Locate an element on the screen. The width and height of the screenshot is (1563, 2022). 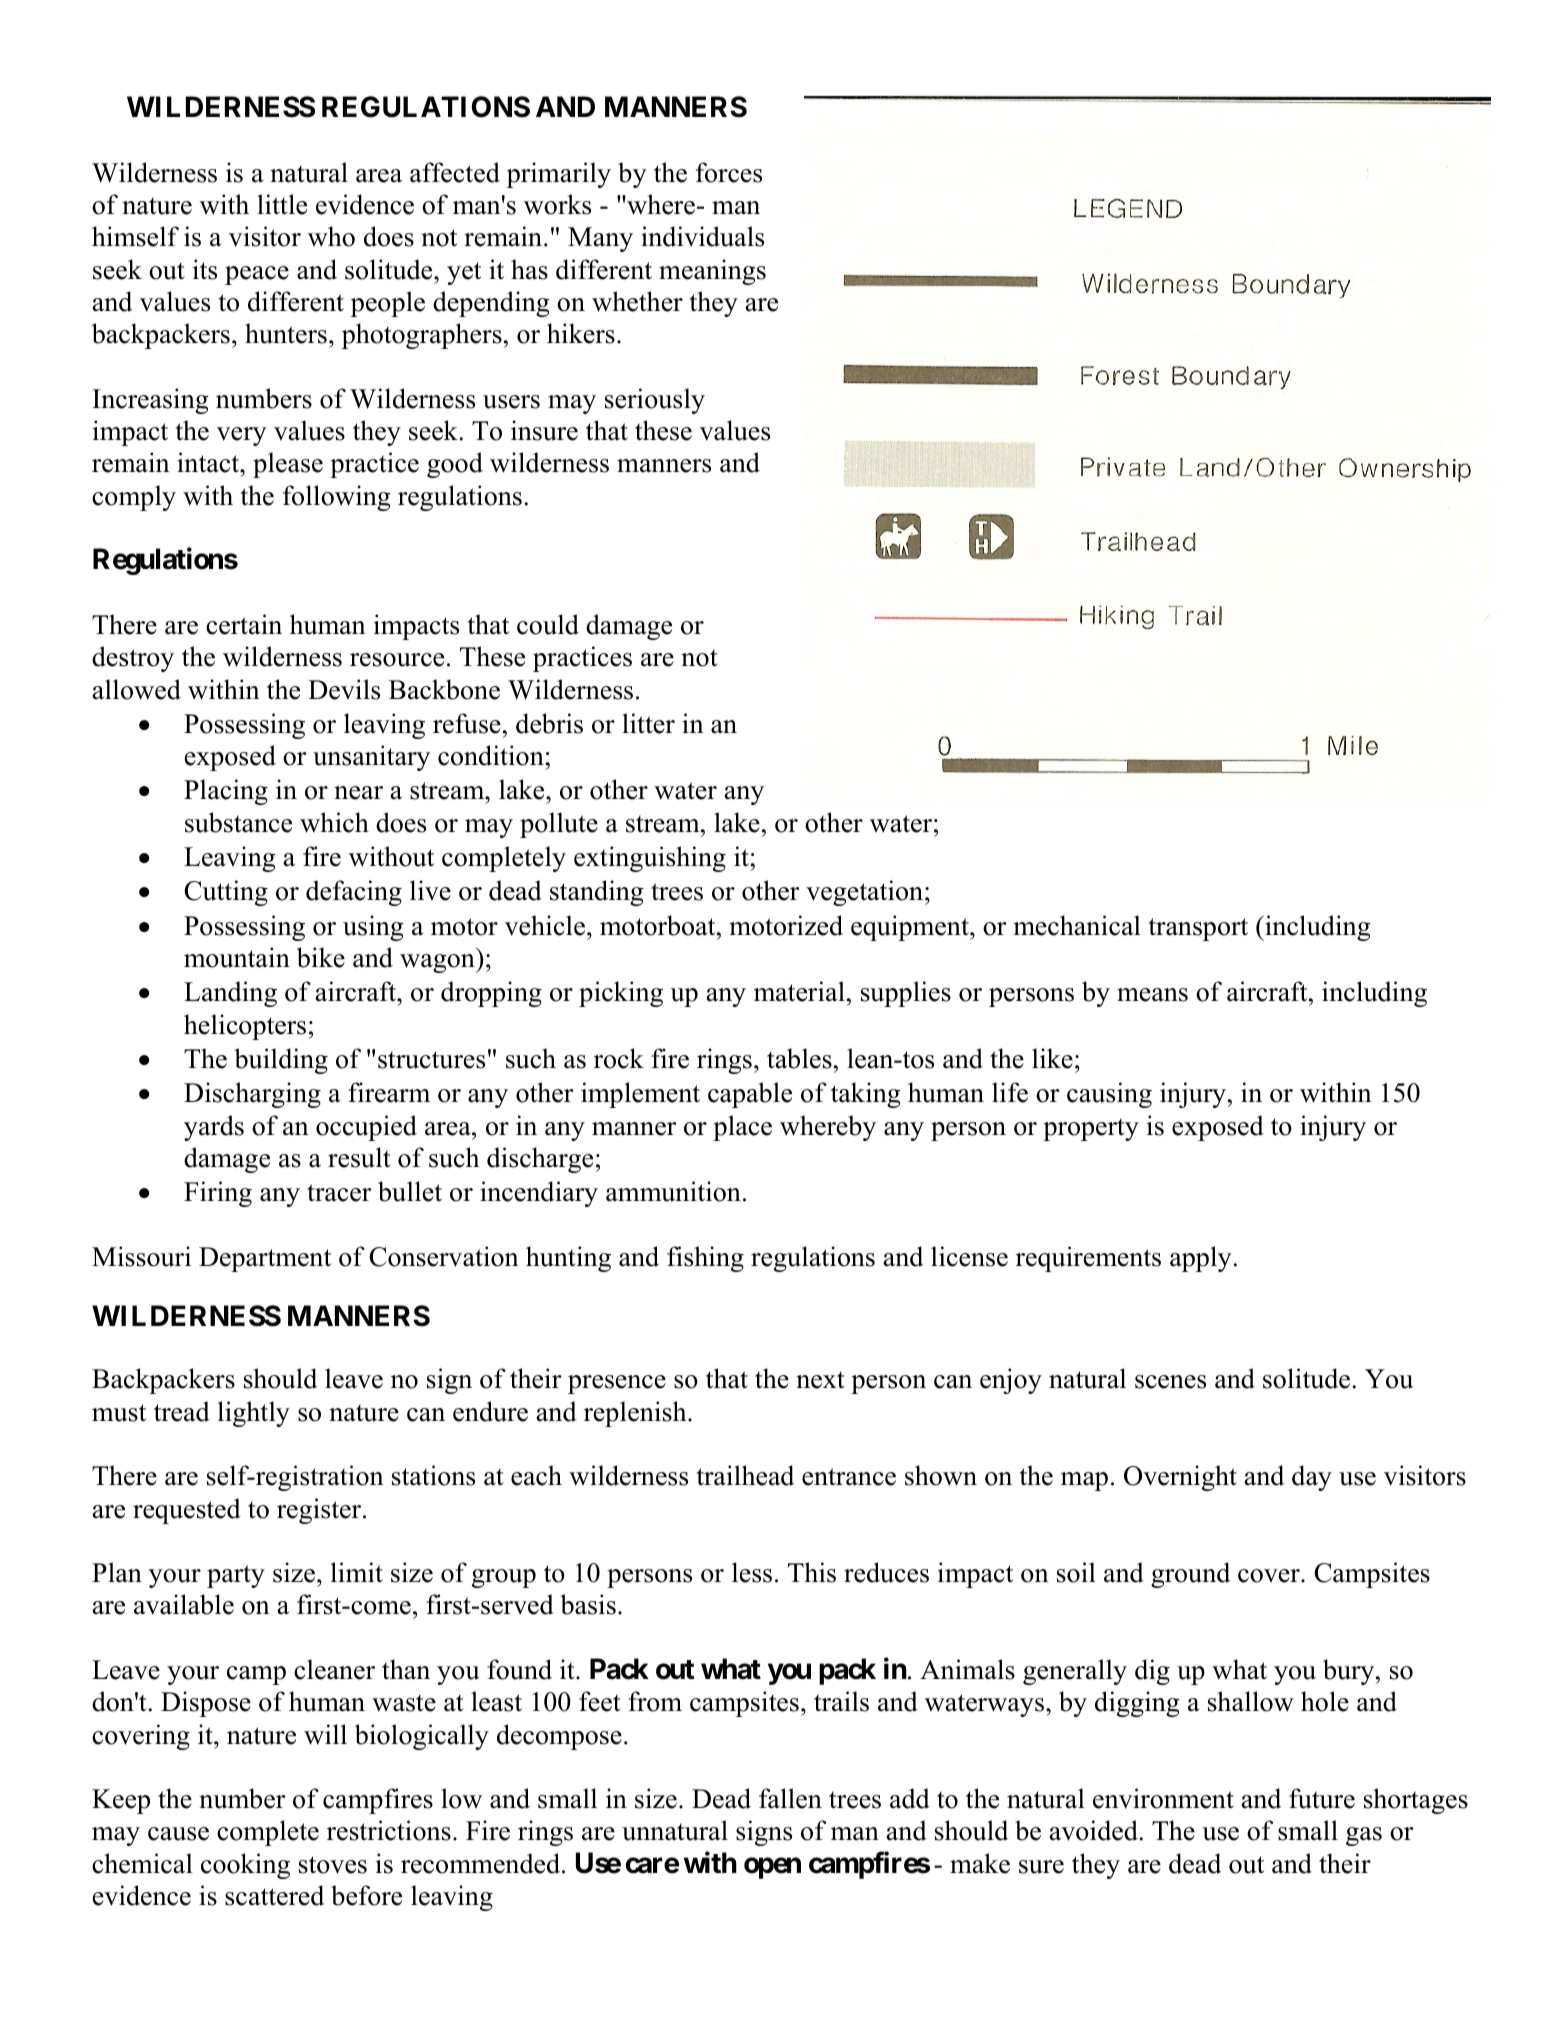
individuals is located at coordinates (702, 236).
